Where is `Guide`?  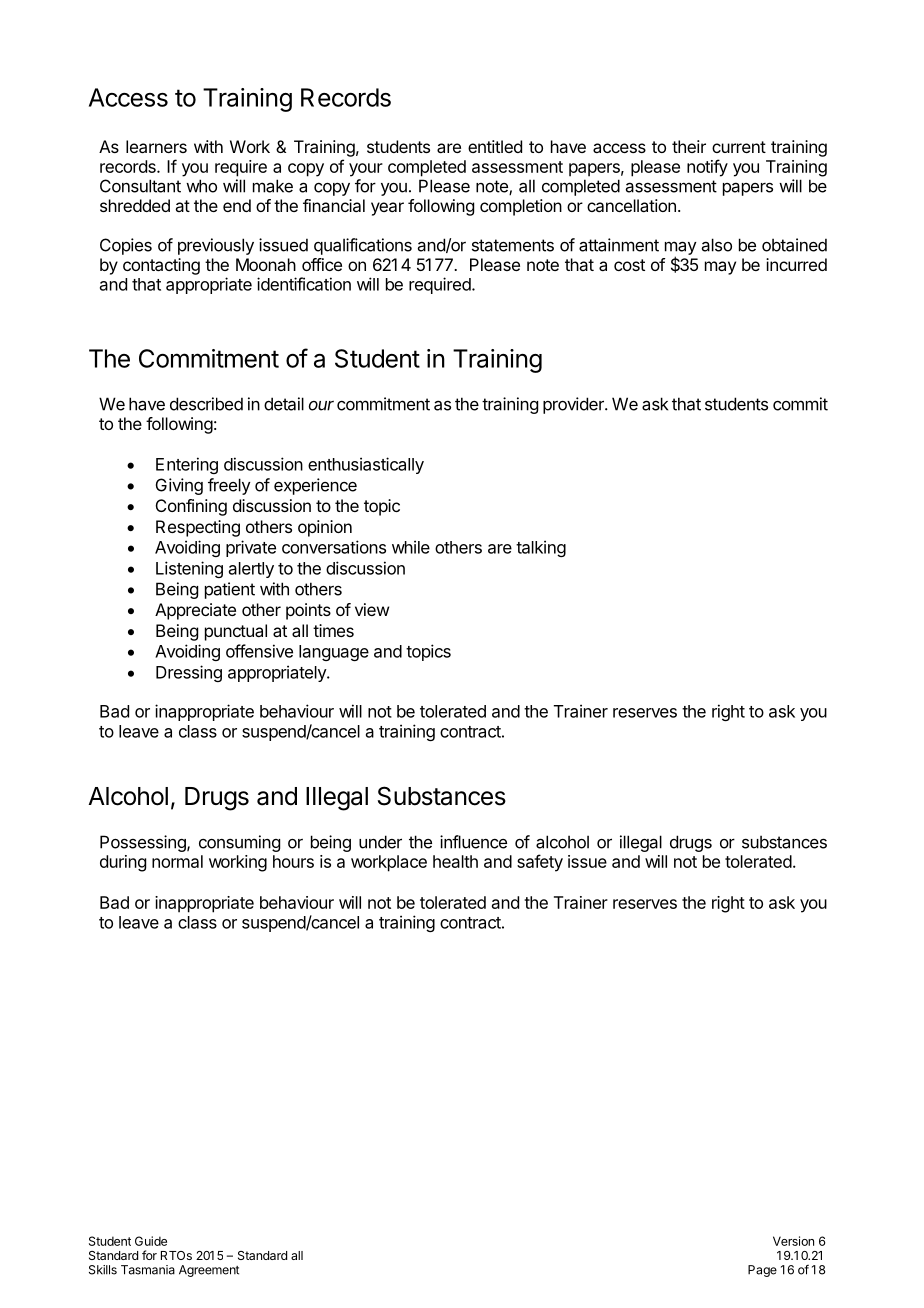
Guide is located at coordinates (151, 1241).
